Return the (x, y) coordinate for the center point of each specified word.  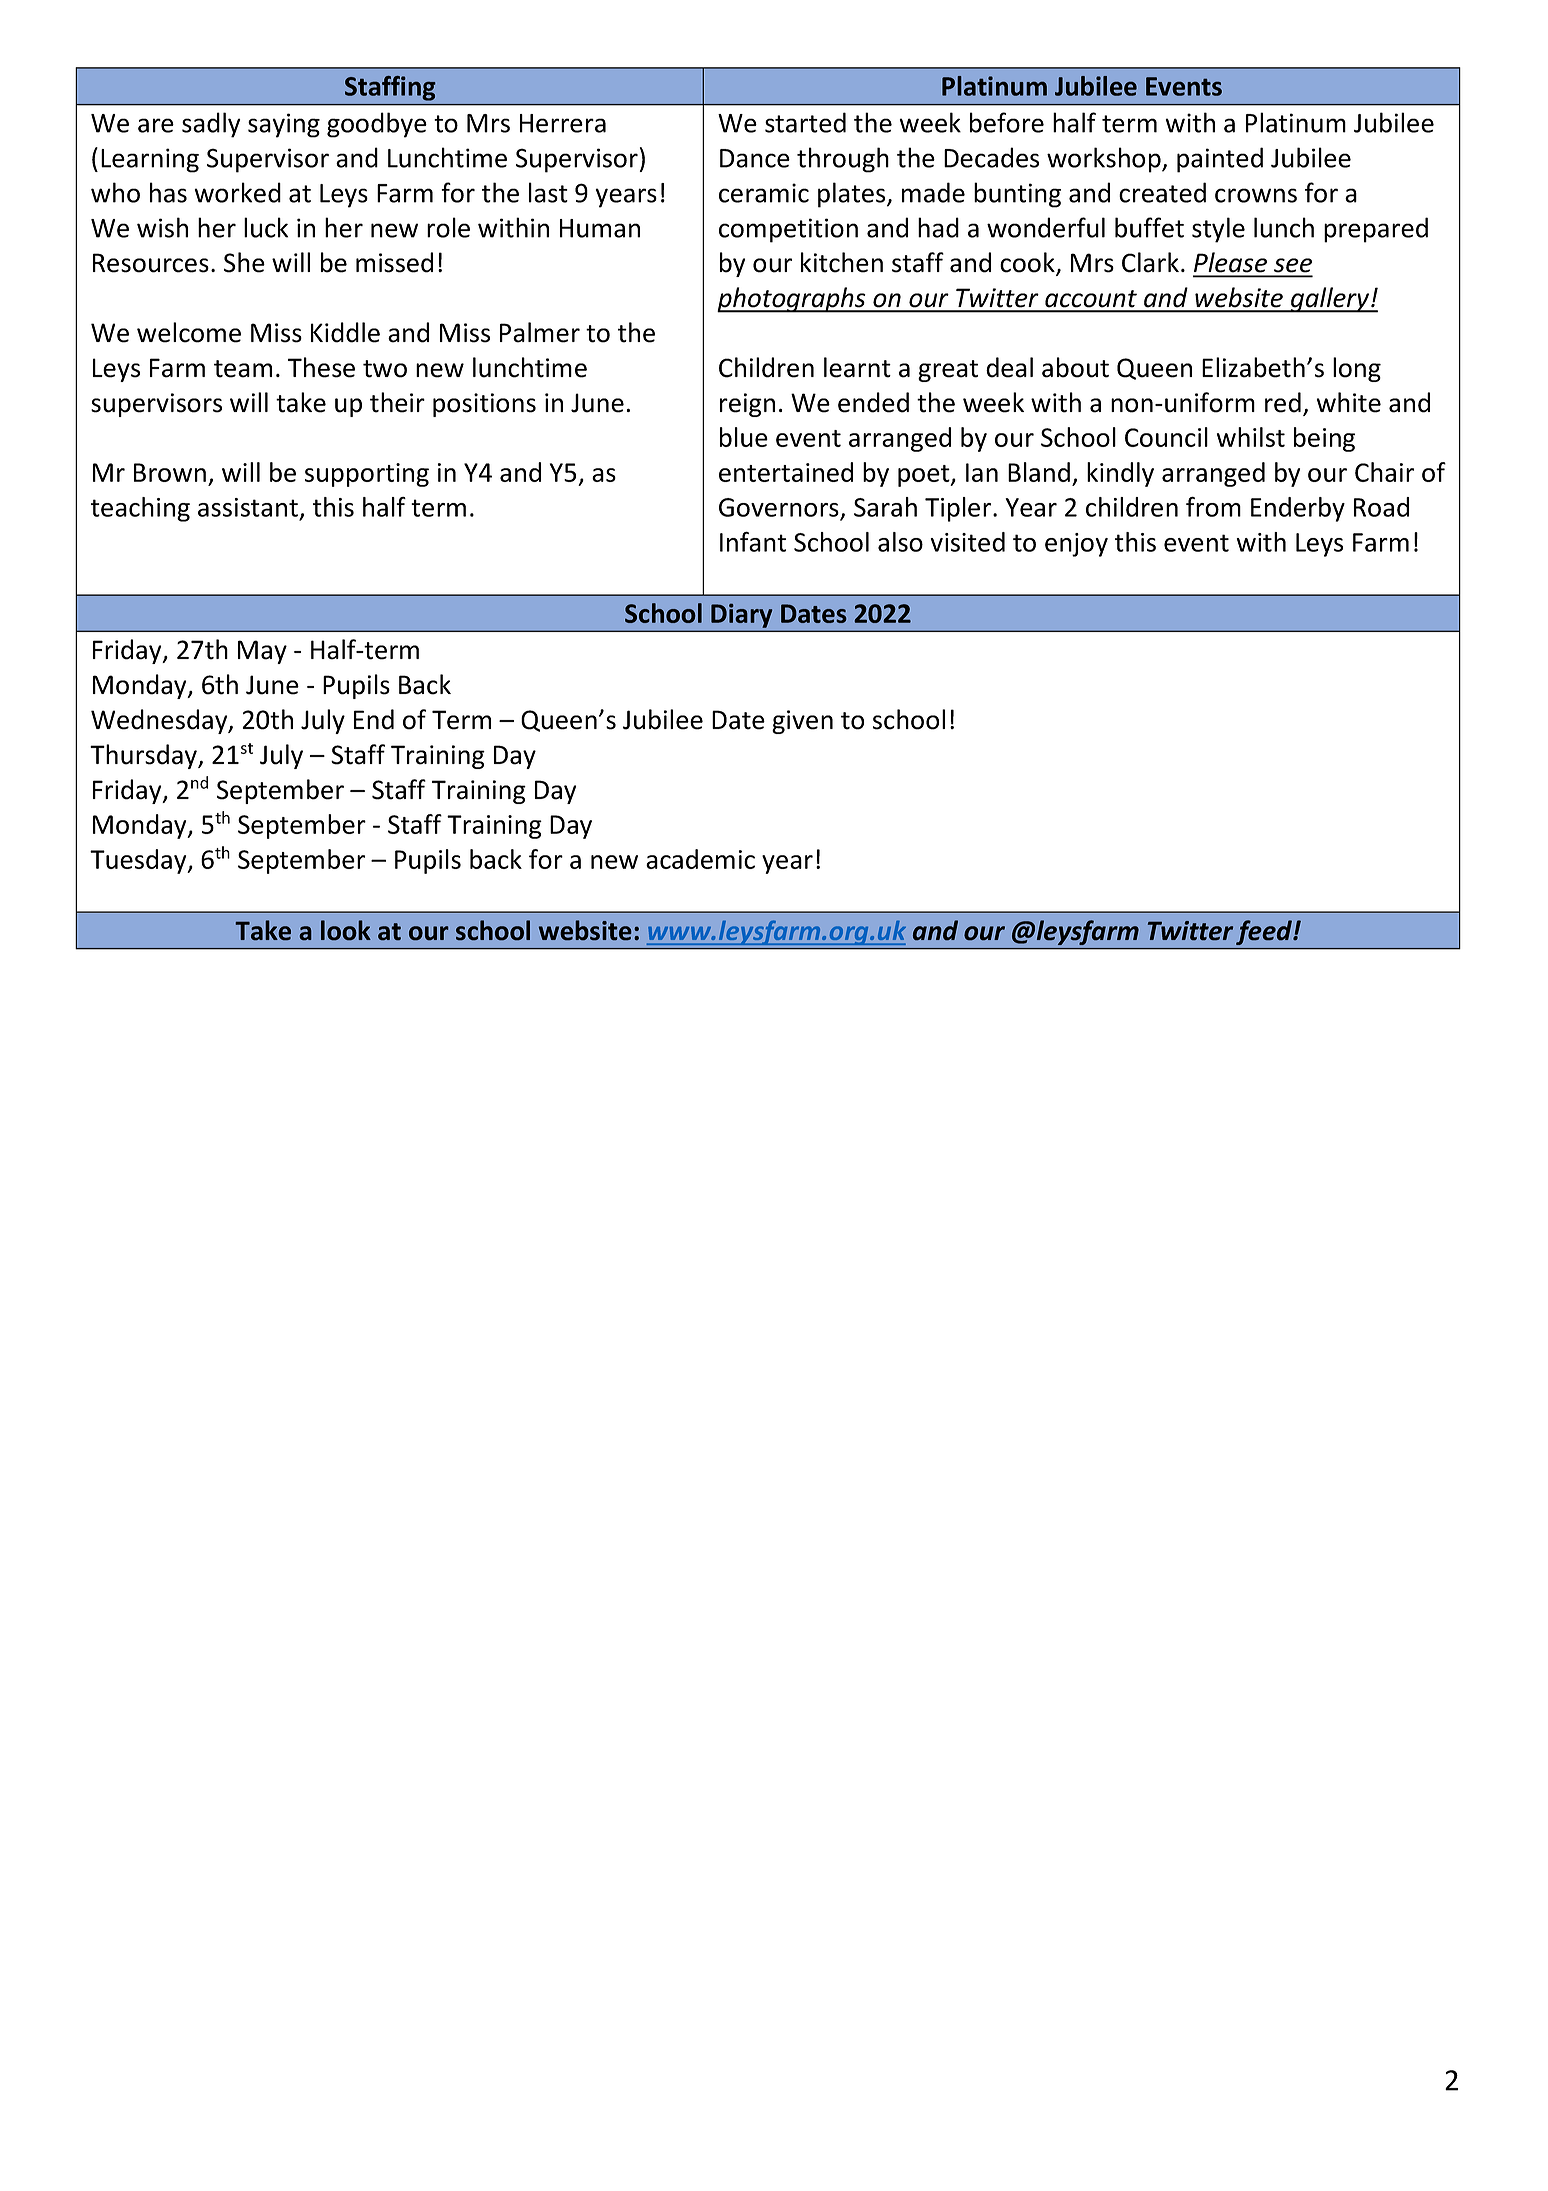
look (346, 930)
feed (1265, 932)
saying (284, 125)
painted (1220, 160)
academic (700, 859)
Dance (755, 158)
